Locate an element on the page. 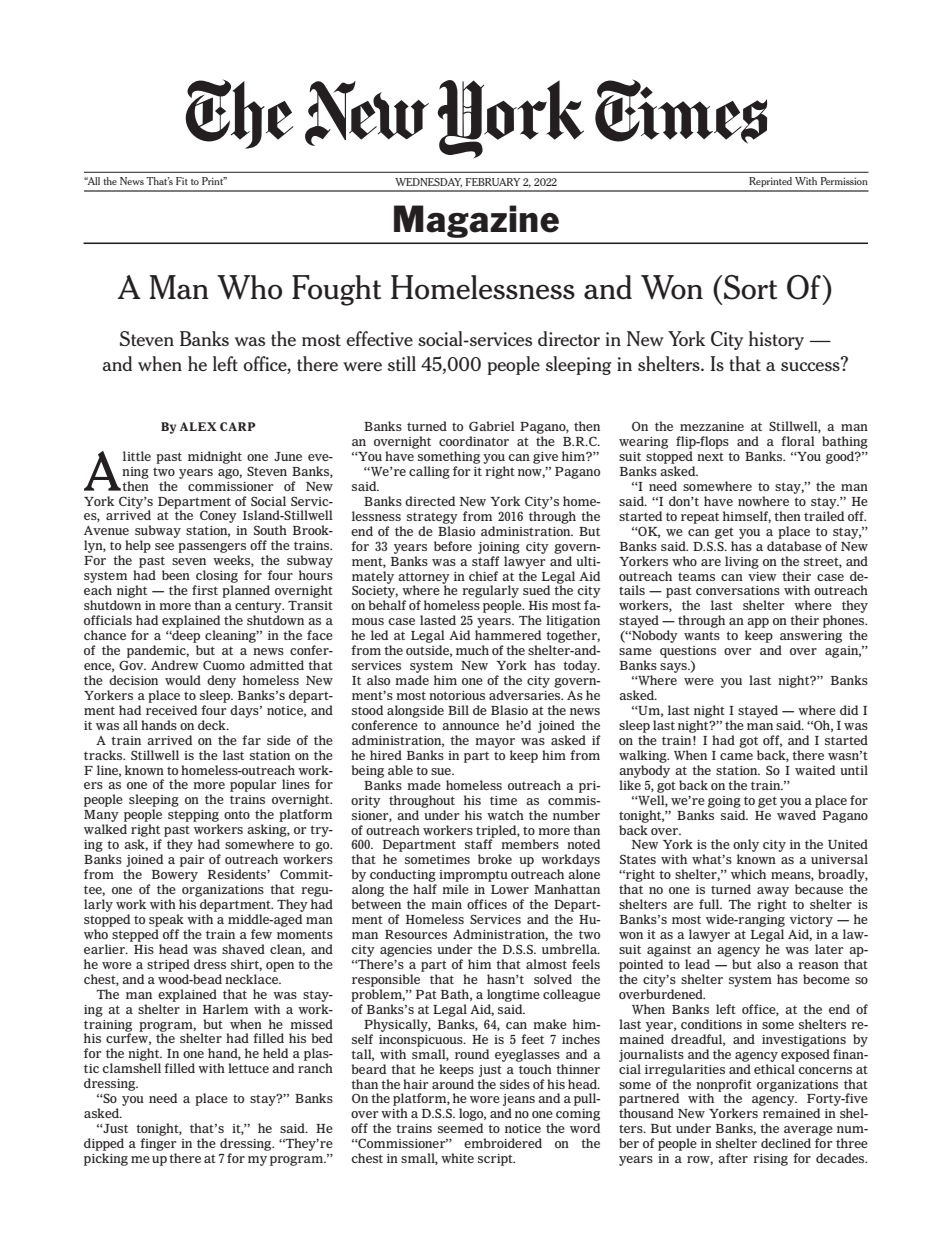  would is located at coordinates (183, 680).
